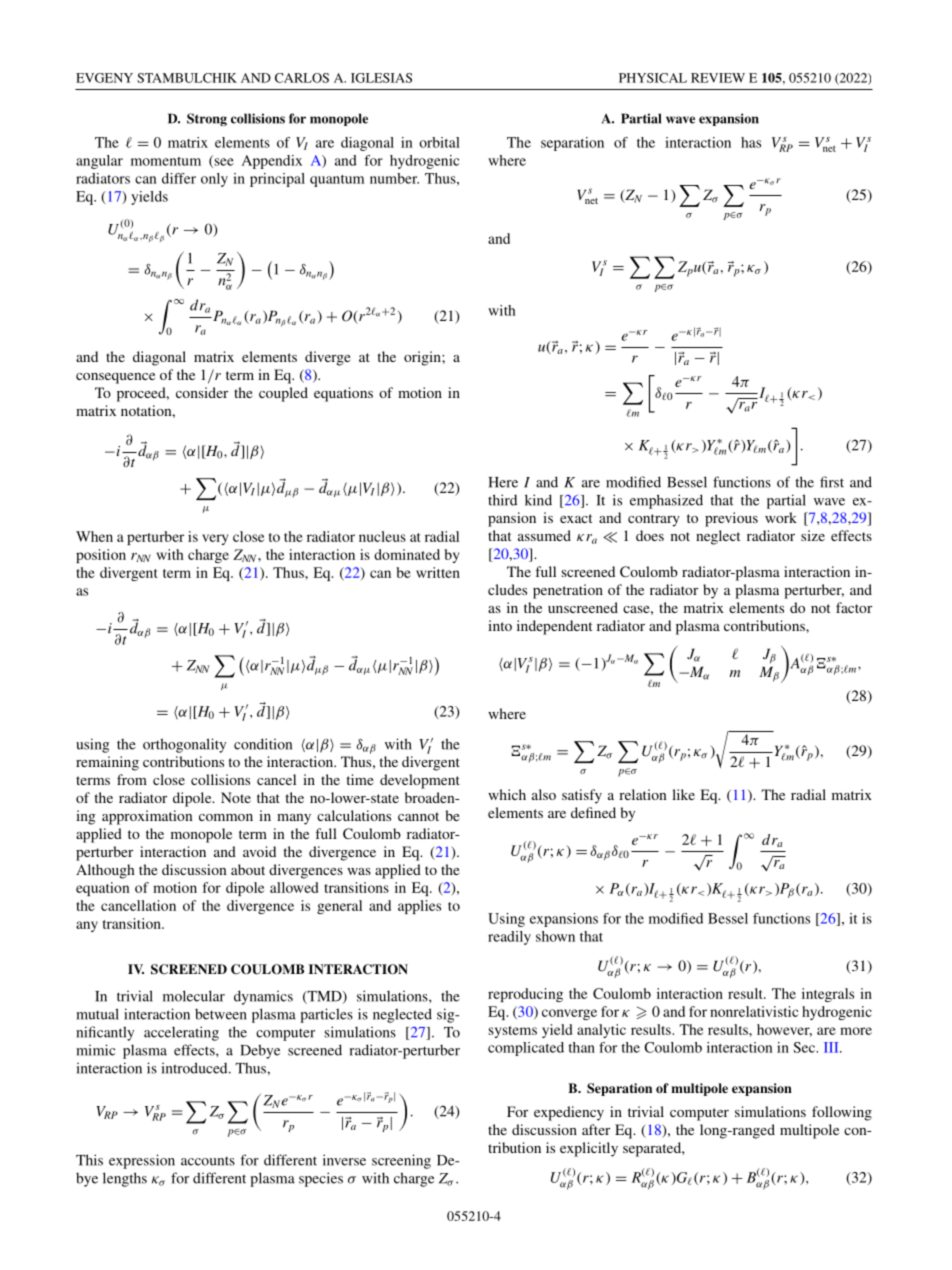 The height and width of the screenshot is (1270, 952). What do you see at coordinates (683, 794) in the screenshot?
I see `like` at bounding box center [683, 794].
